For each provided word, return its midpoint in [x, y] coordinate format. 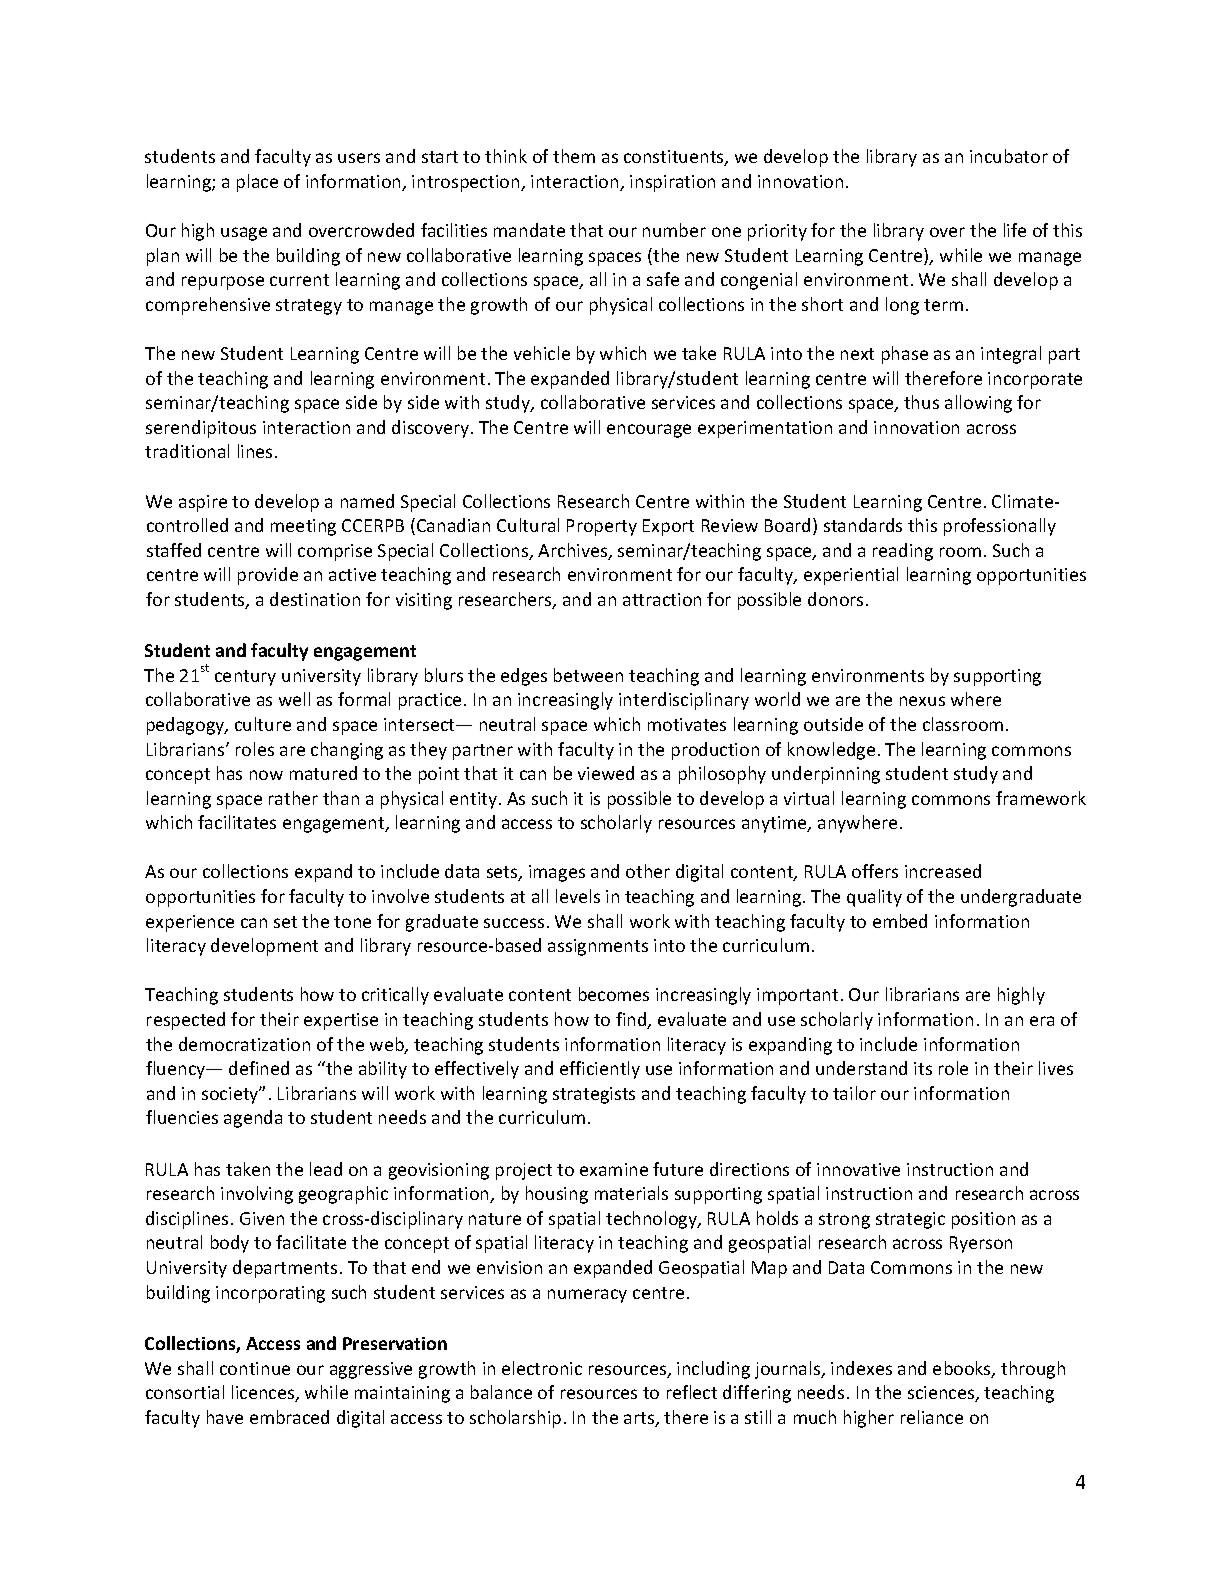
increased [943, 871]
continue [255, 1368]
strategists [594, 1095]
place [257, 183]
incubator [1009, 156]
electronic [542, 1368]
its [923, 1068]
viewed [606, 773]
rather [293, 798]
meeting [303, 527]
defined [259, 1068]
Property [602, 527]
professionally [1000, 527]
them [574, 156]
